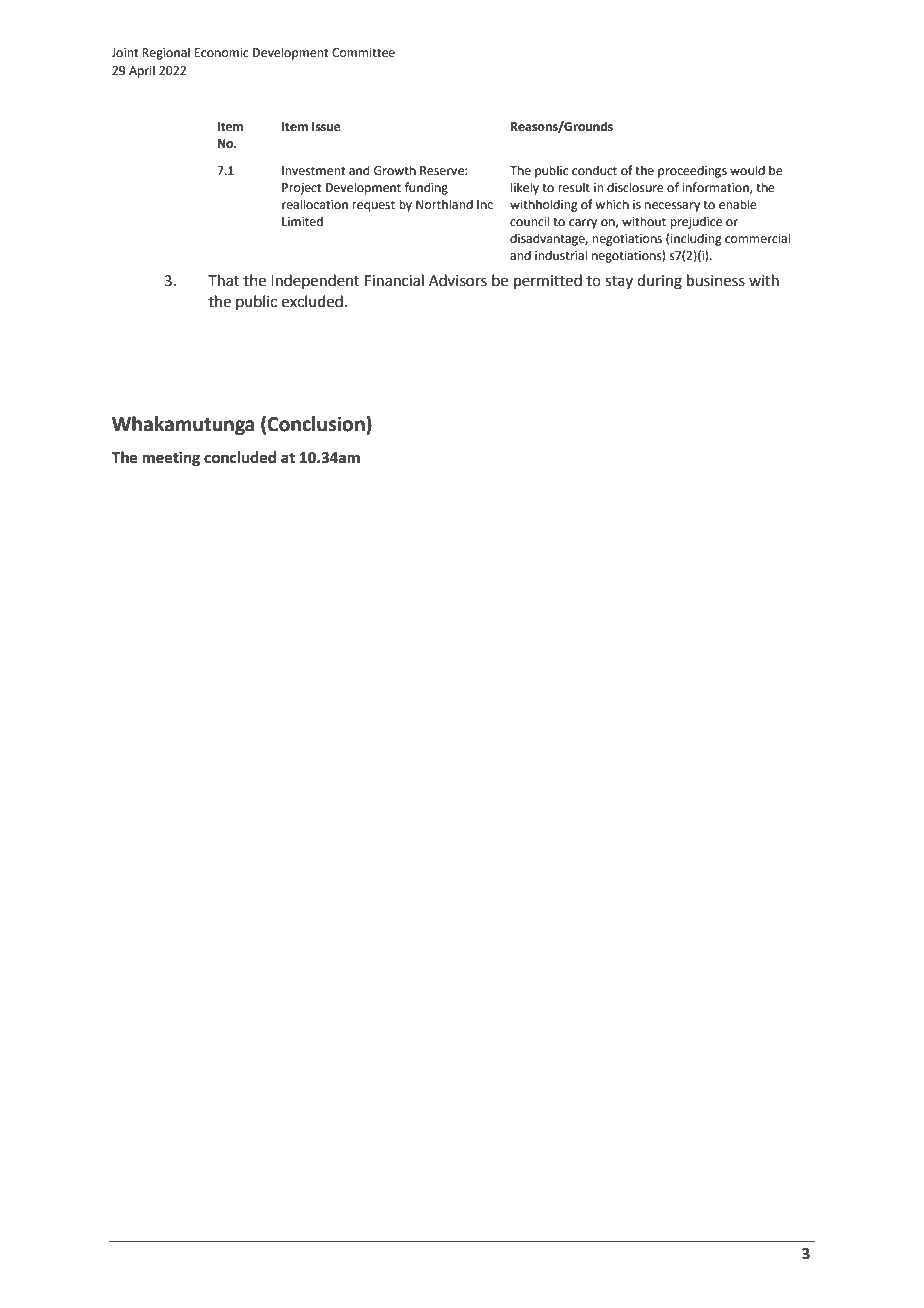 This page has width=924, height=1308. Describe the element at coordinates (240, 457) in the page. I see `concluded` at that location.
